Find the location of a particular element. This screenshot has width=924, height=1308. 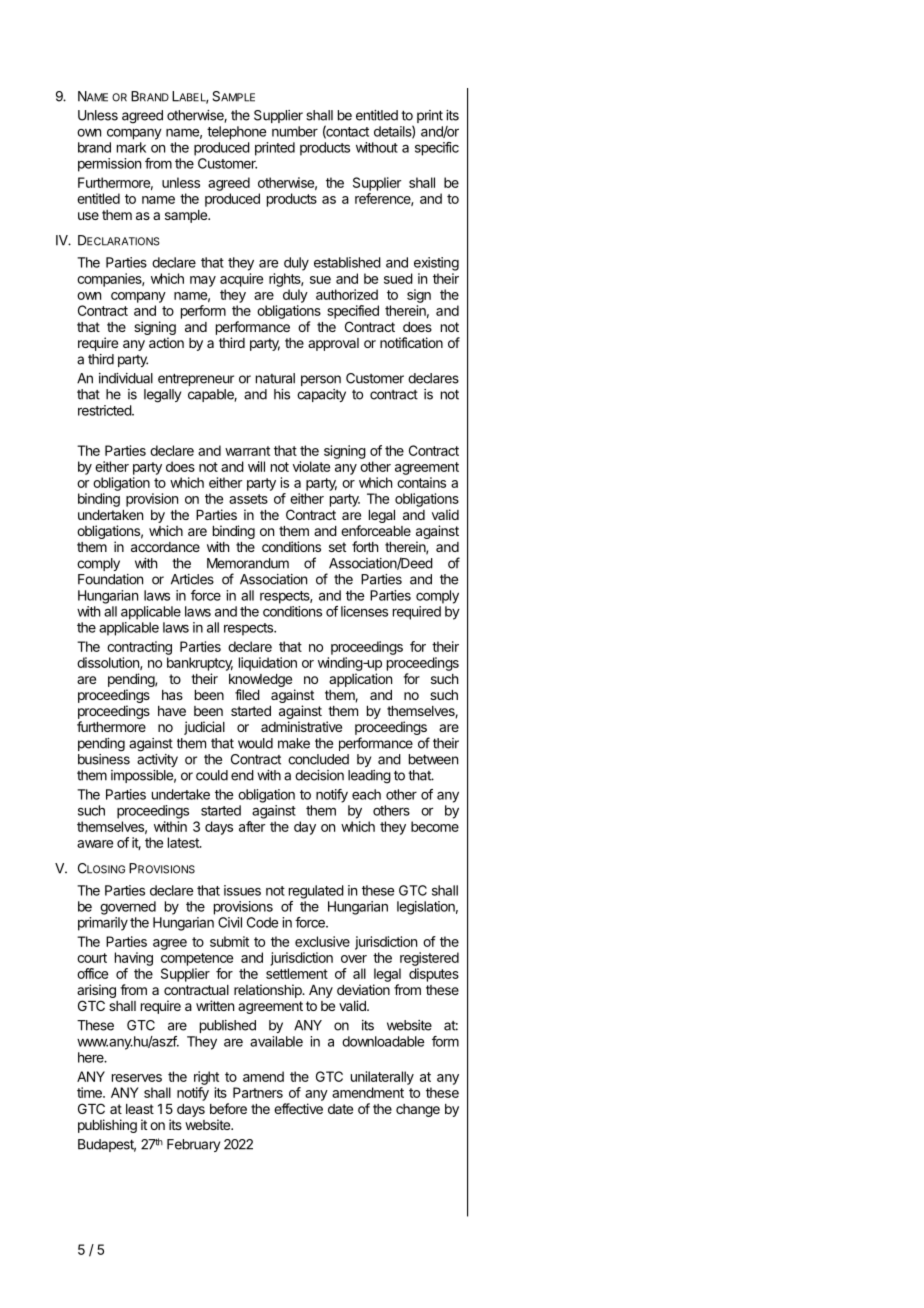

telephone is located at coordinates (236, 133).
